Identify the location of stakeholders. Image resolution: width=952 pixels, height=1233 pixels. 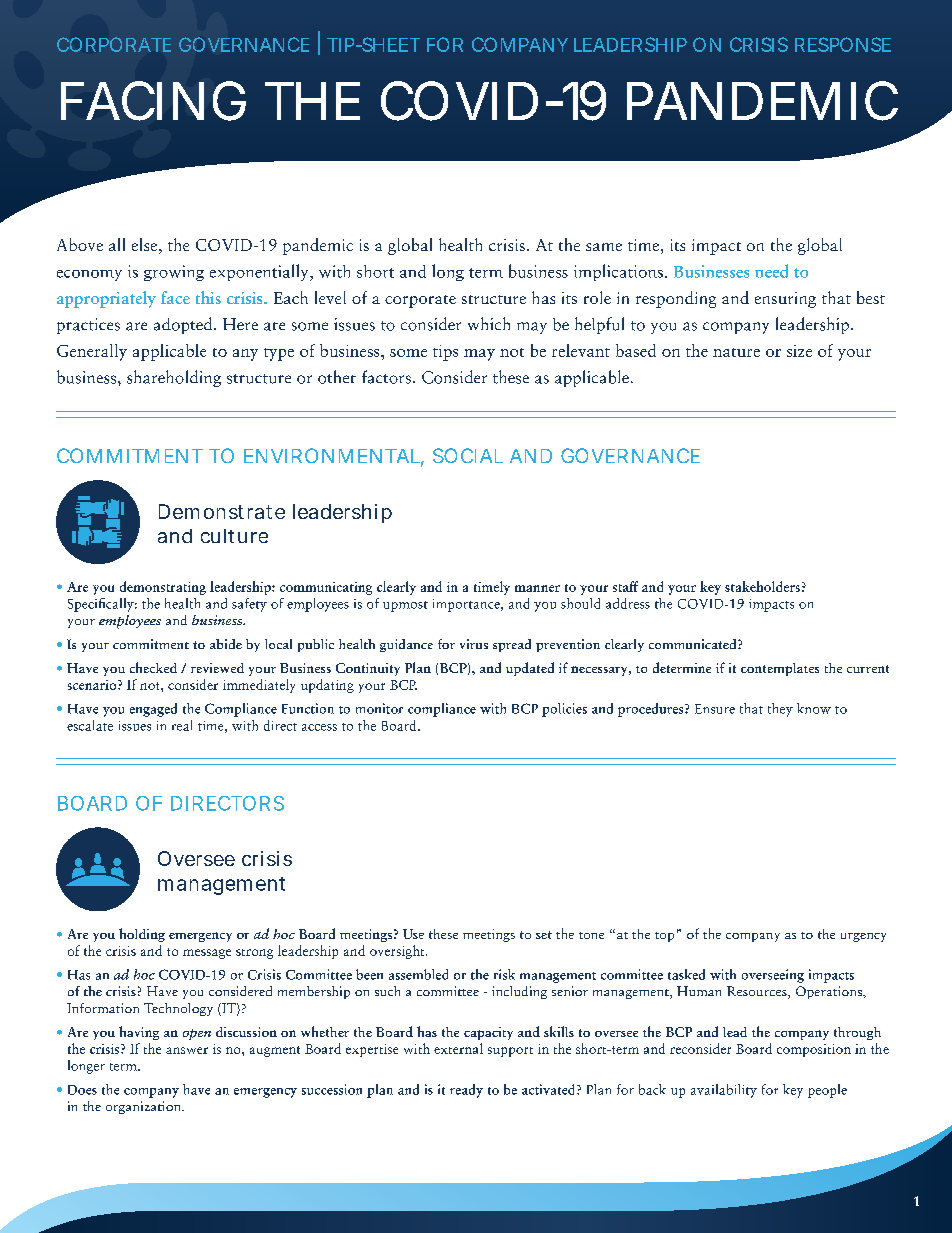
(762, 586).
